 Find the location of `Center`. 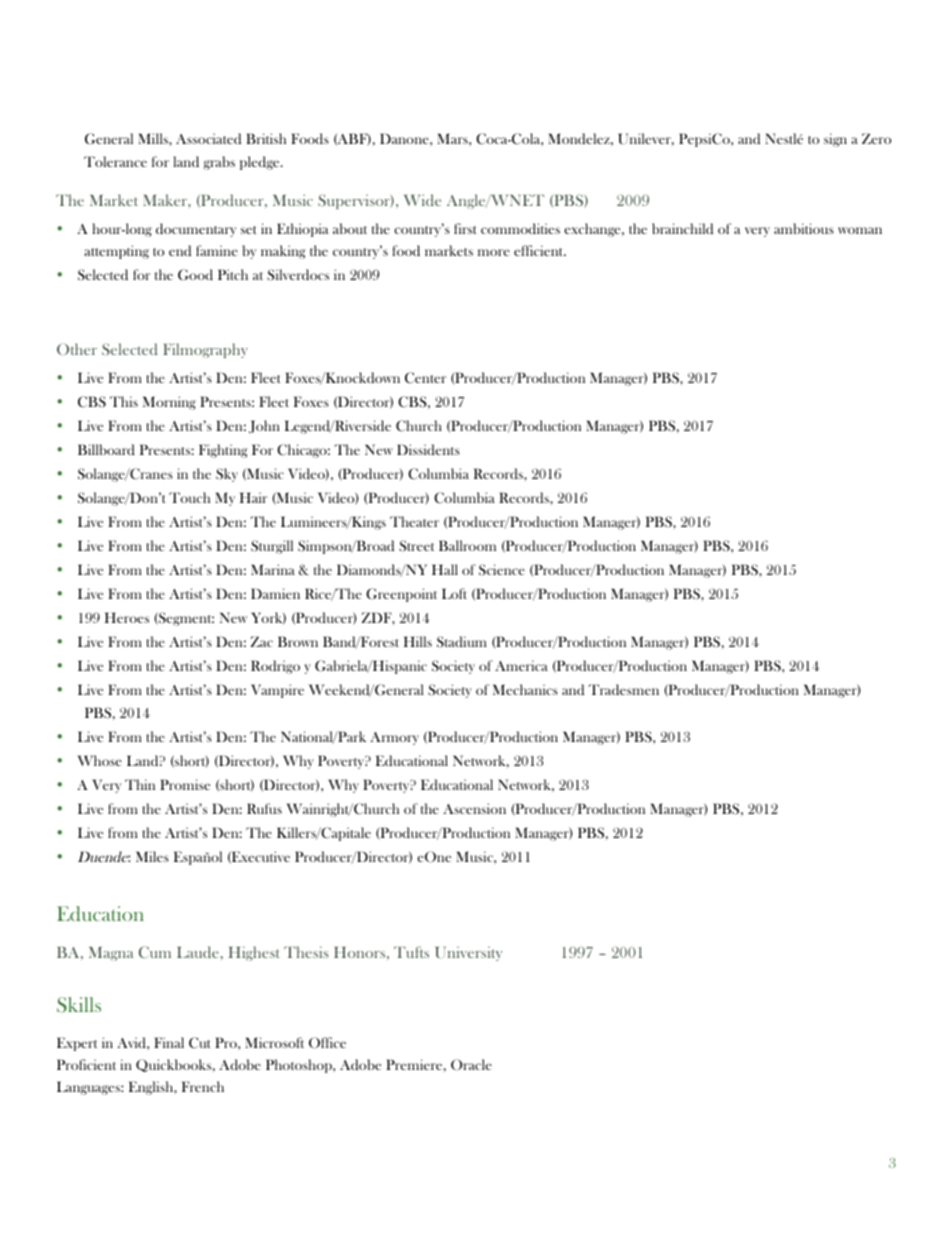

Center is located at coordinates (425, 378).
